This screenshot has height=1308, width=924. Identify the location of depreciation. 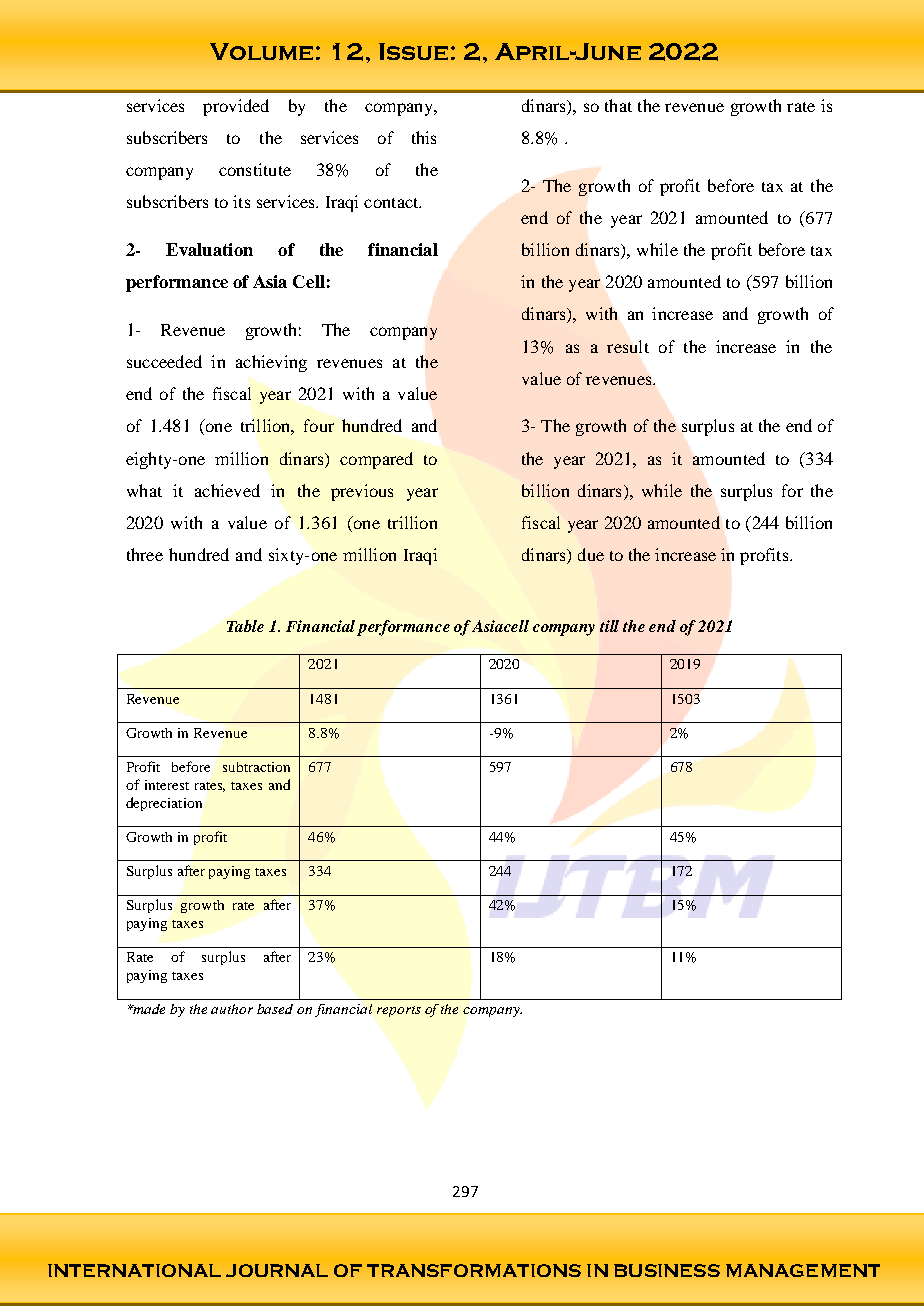
(164, 804).
